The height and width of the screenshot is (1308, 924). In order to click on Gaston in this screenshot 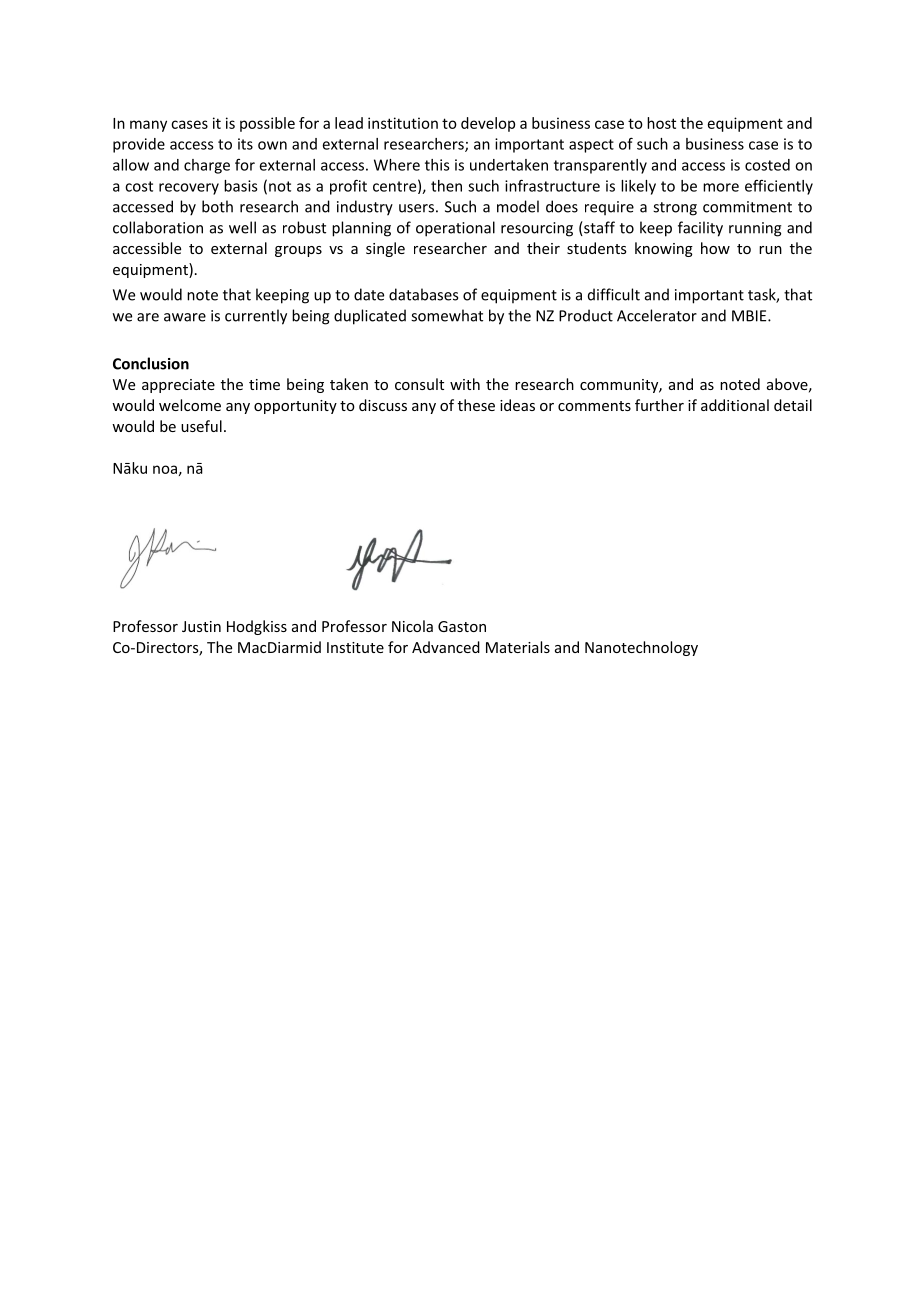, I will do `click(462, 626)`.
